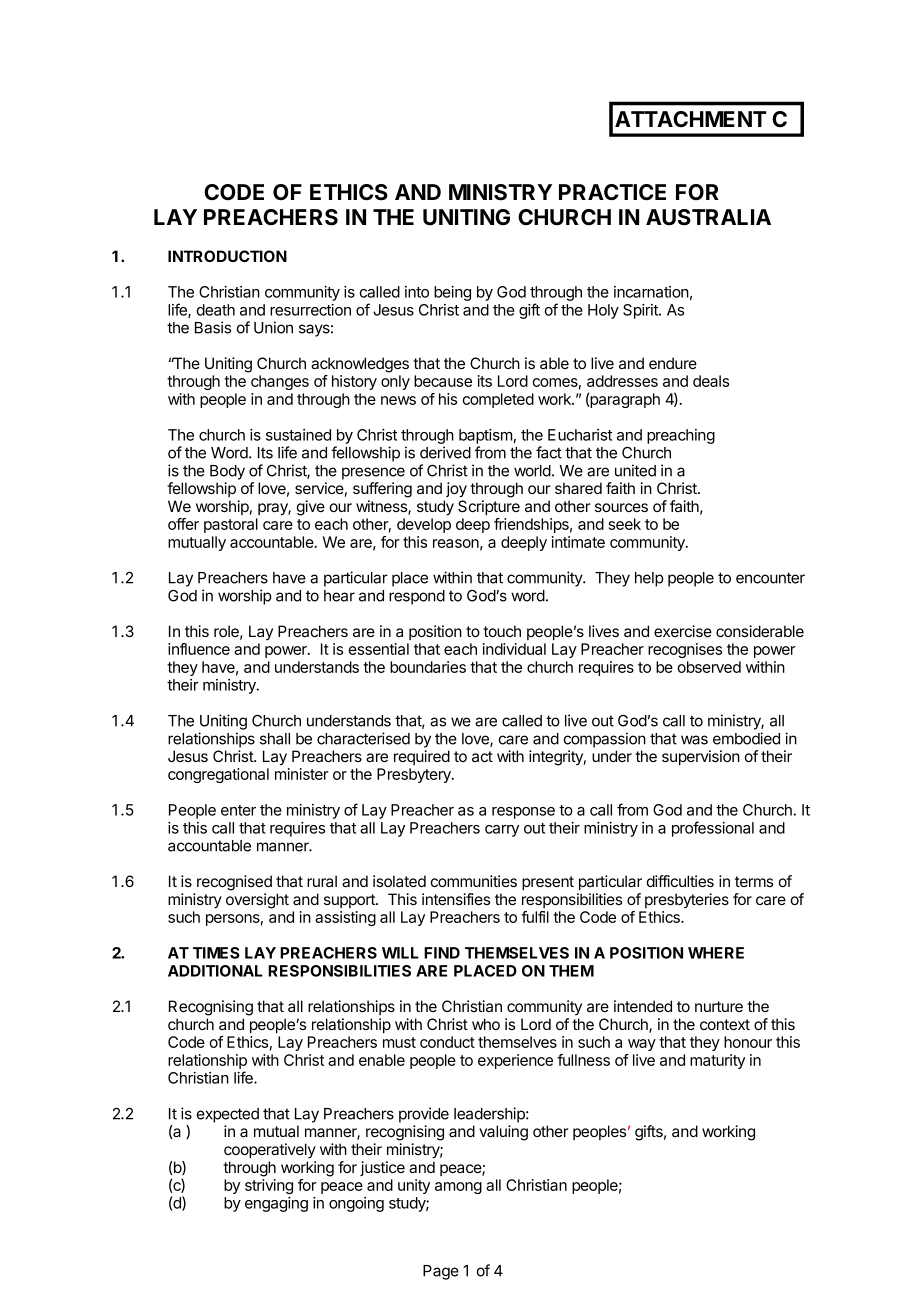 Image resolution: width=924 pixels, height=1308 pixels. I want to click on ATTACHMENT, so click(691, 119).
